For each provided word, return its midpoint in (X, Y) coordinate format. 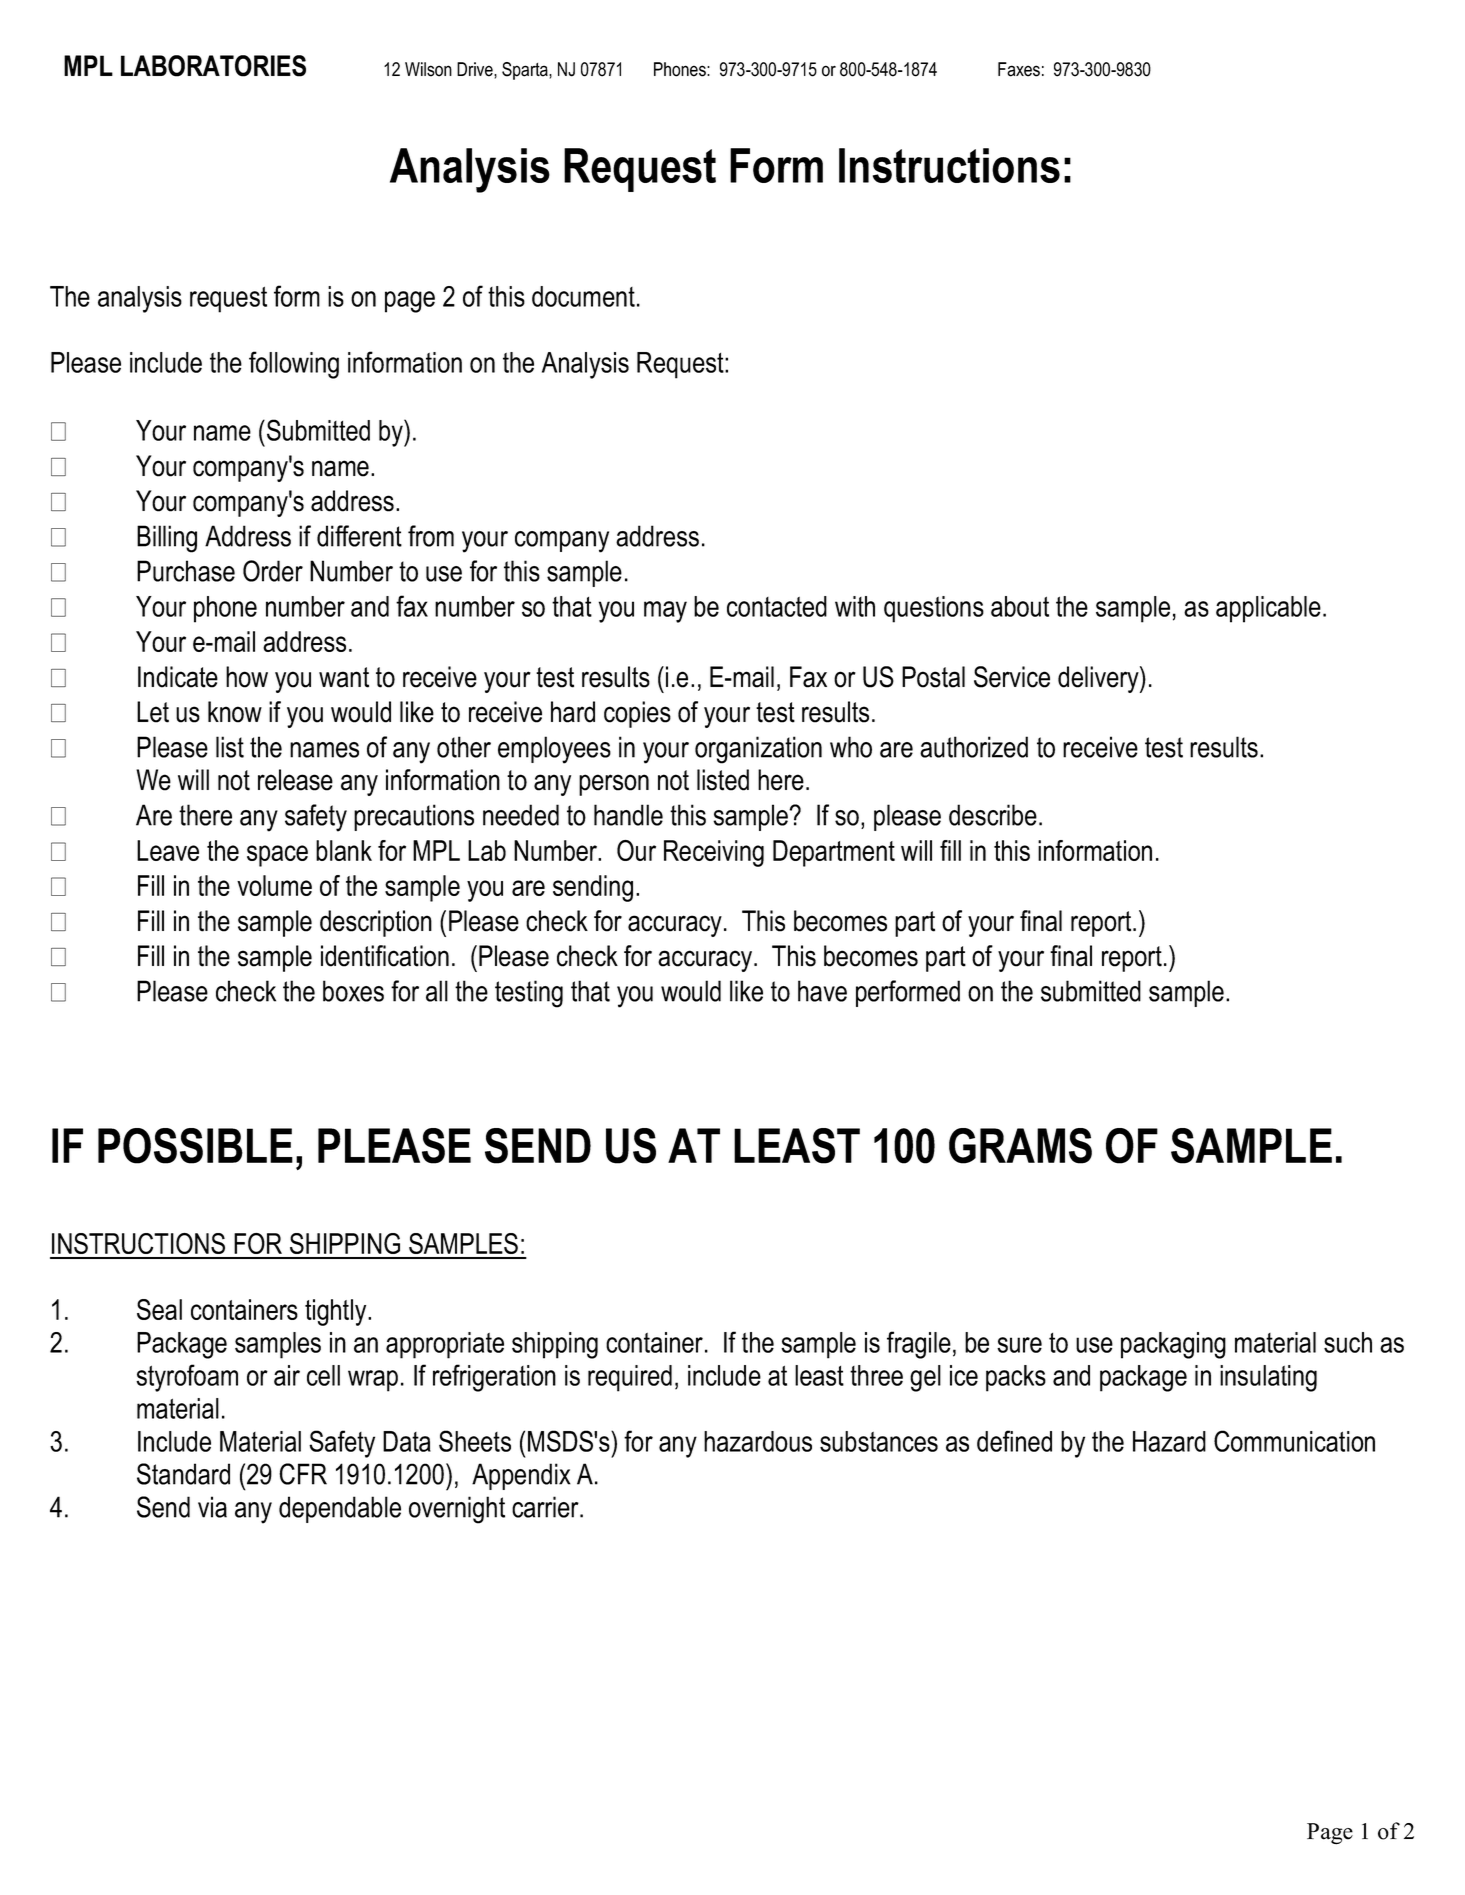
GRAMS (1020, 1146)
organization (758, 750)
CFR (303, 1474)
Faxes (1019, 69)
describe (993, 815)
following (294, 365)
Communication (1294, 1441)
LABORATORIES (213, 66)
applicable (1268, 609)
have (822, 991)
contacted (777, 606)
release (295, 780)
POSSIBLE (195, 1146)
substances (879, 1441)
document (583, 296)
